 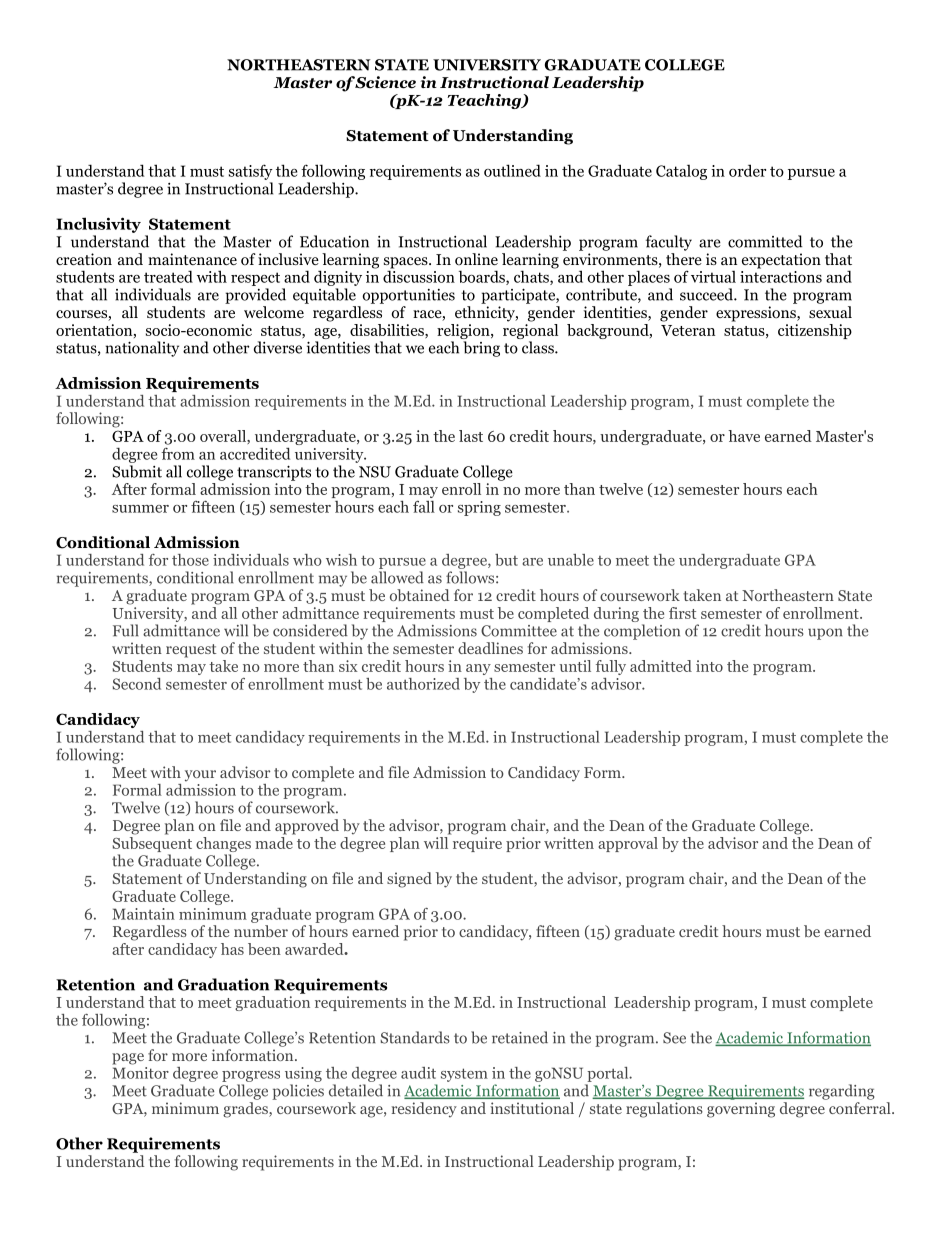 I want to click on Monitor, so click(x=140, y=1071).
